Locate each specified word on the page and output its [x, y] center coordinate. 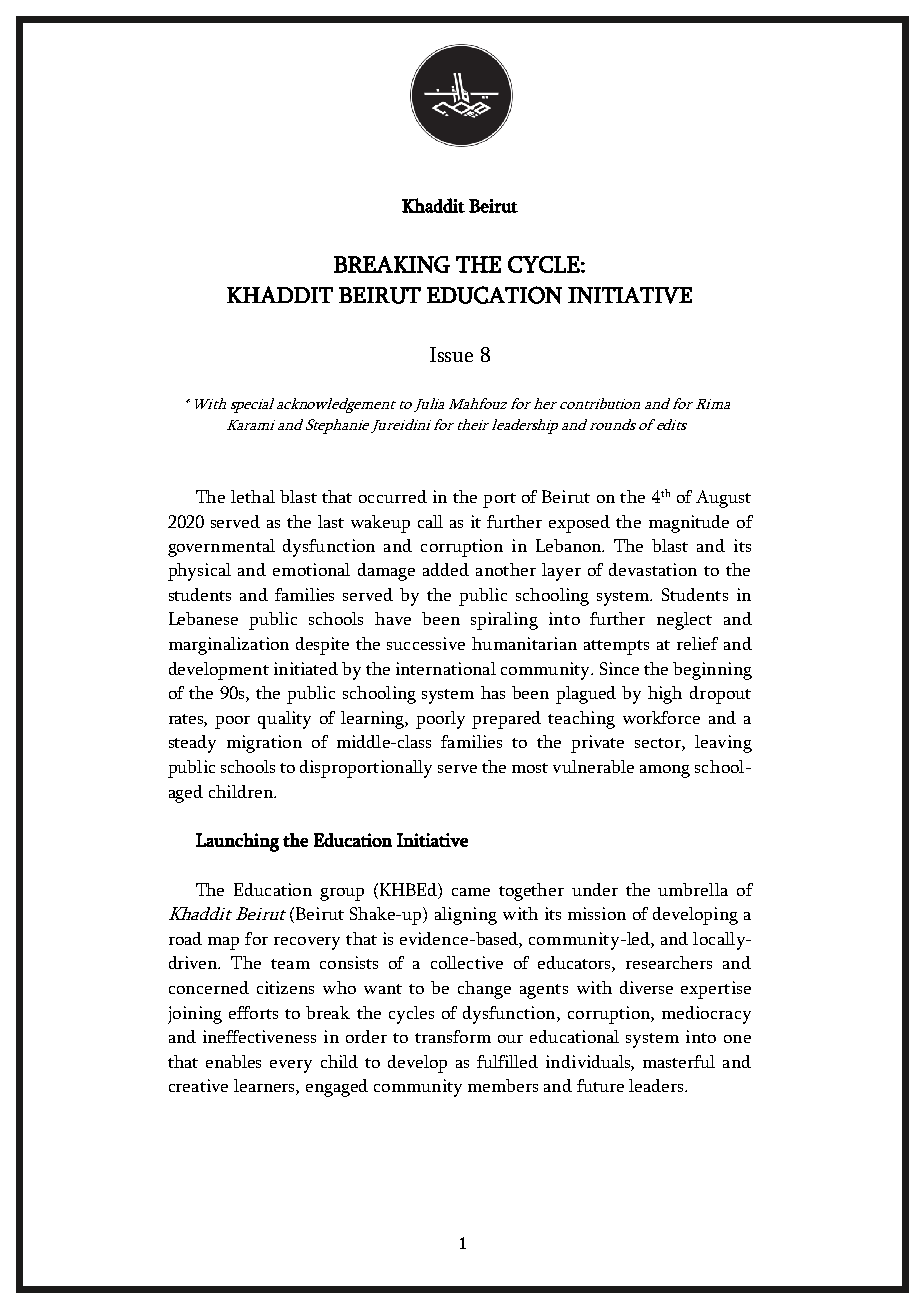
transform [453, 1036]
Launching [237, 842]
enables [233, 1061]
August [723, 499]
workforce [661, 717]
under [595, 889]
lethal [253, 496]
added [446, 569]
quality [284, 720]
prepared [506, 720]
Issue [451, 354]
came [471, 892]
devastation [653, 569]
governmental [221, 548]
